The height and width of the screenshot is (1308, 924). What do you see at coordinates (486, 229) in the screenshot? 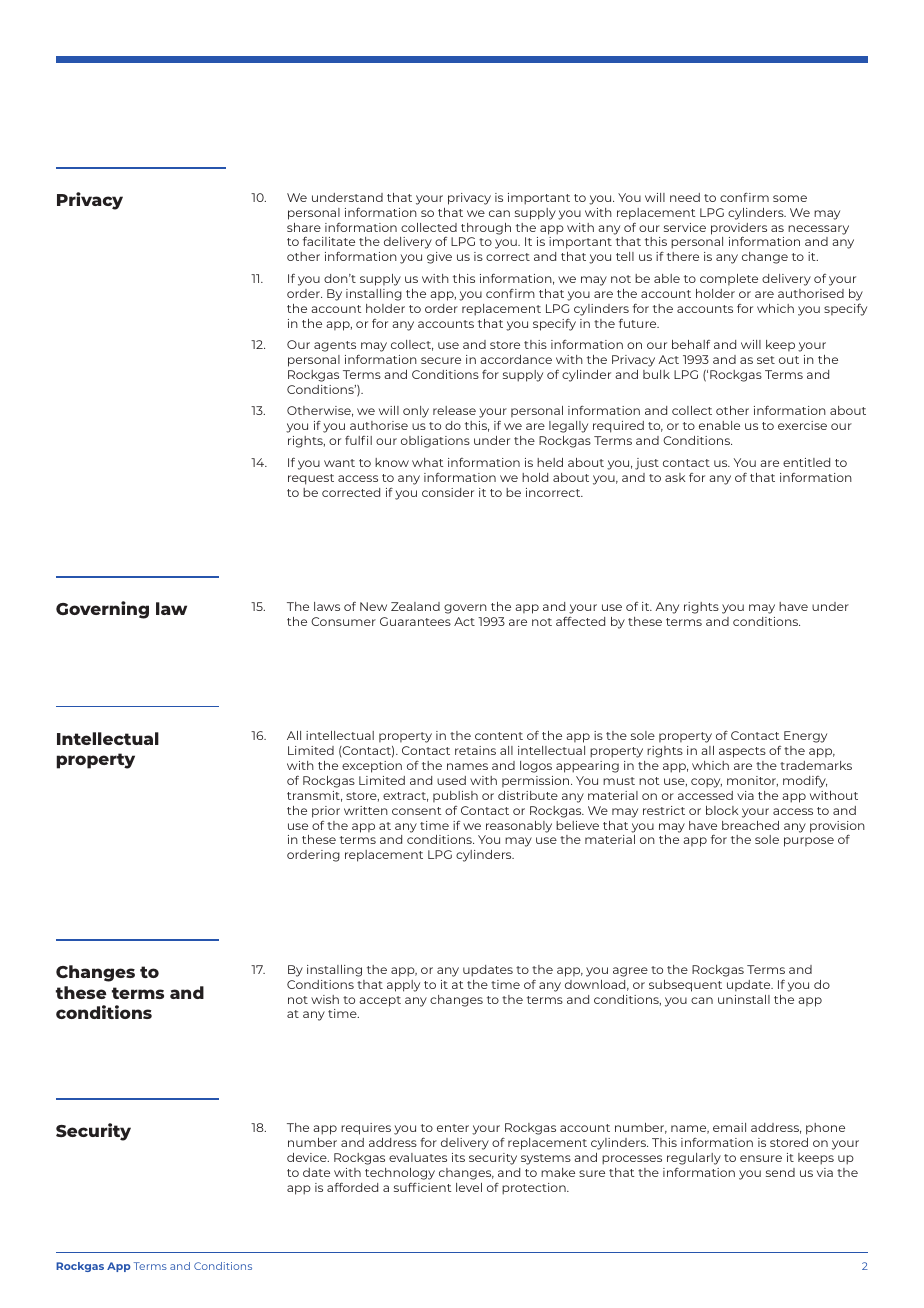
I see `through` at bounding box center [486, 229].
